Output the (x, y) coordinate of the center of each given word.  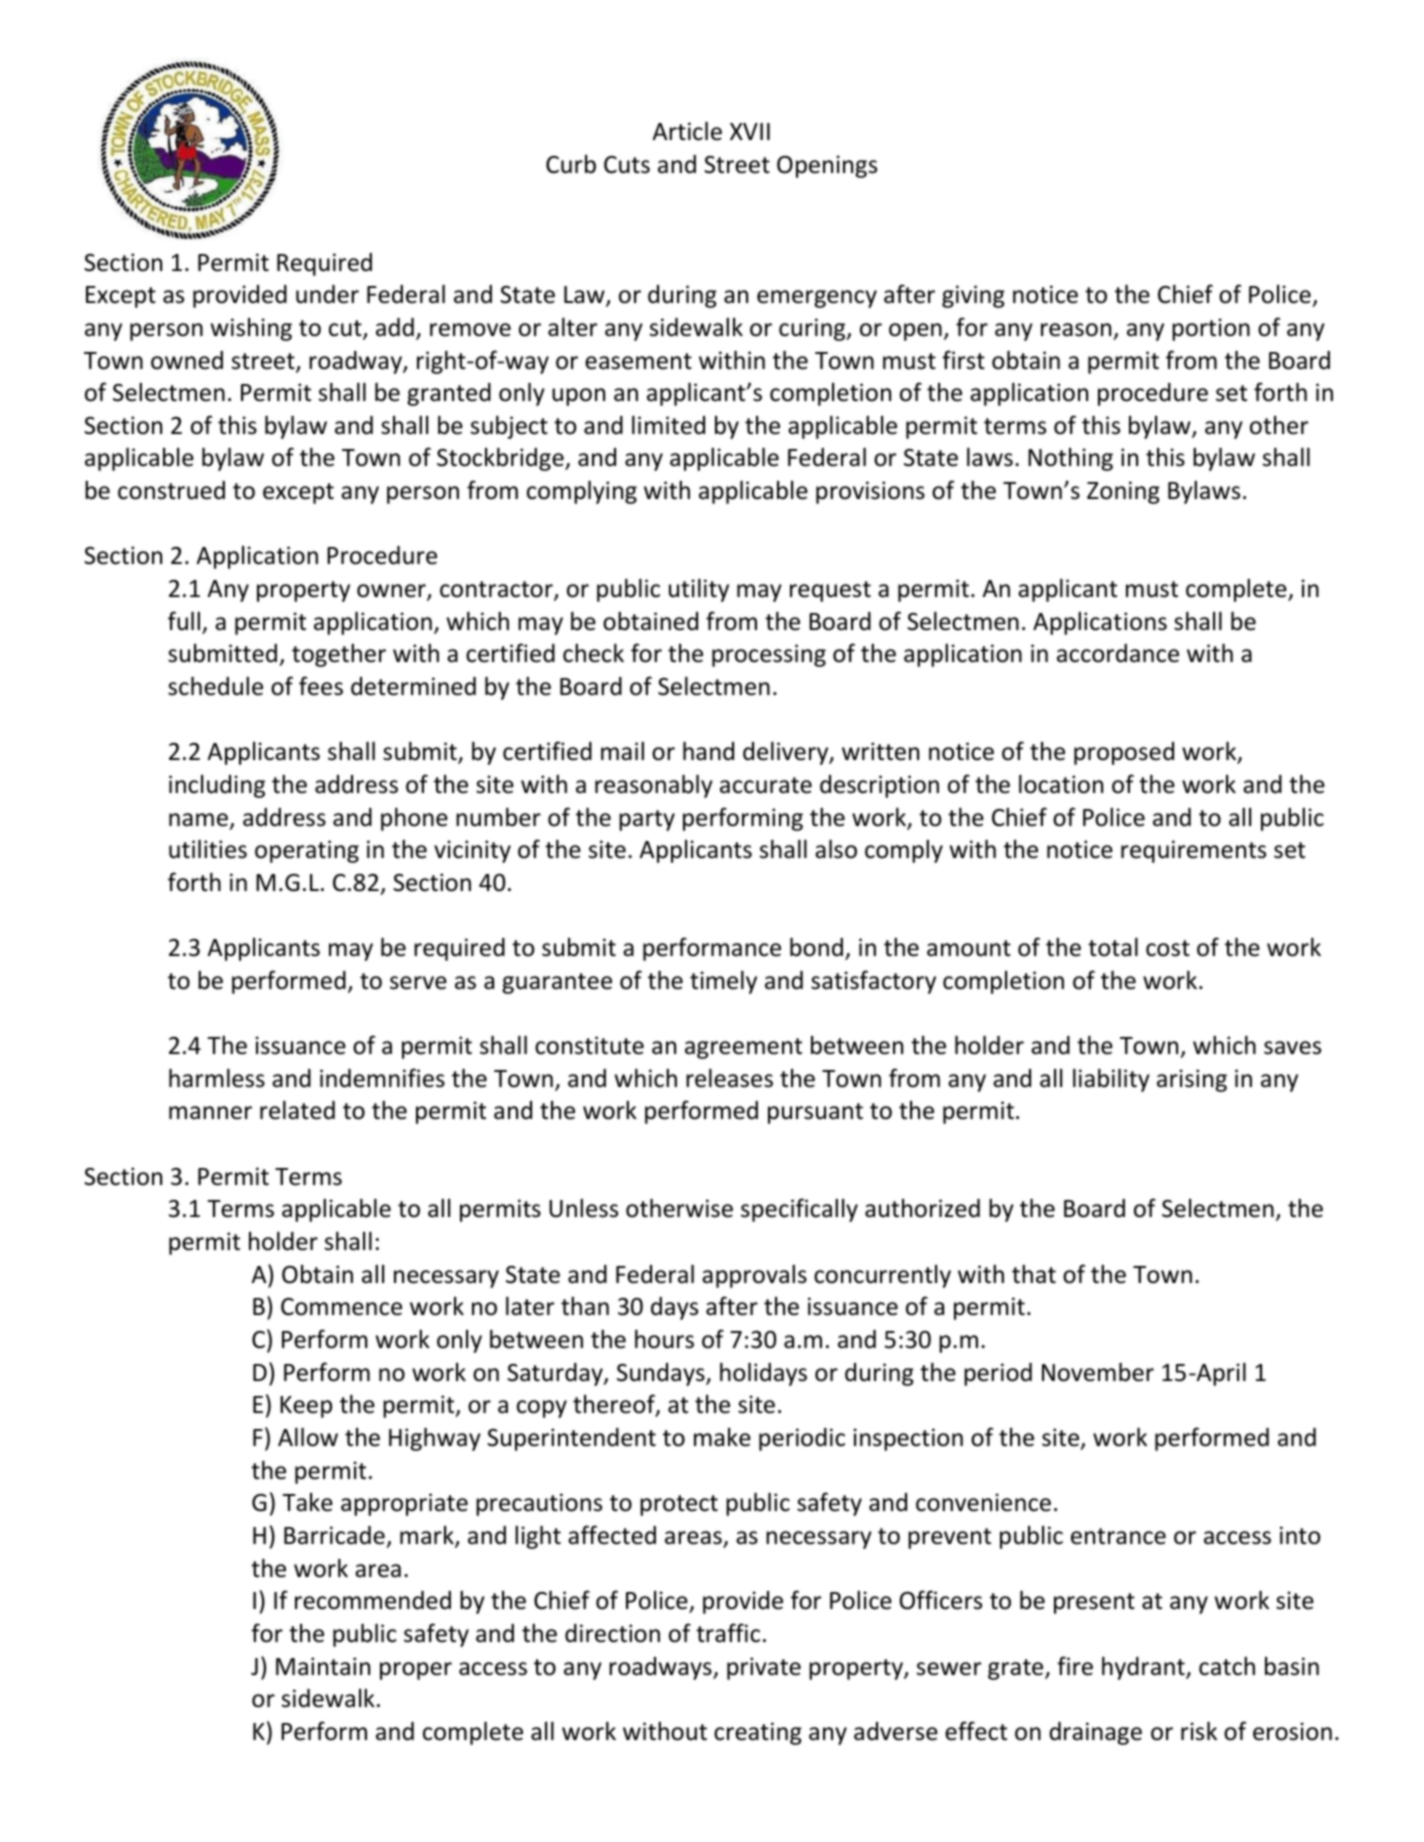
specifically (799, 1210)
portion (1211, 329)
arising (1192, 1080)
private (764, 1668)
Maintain (323, 1666)
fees (321, 686)
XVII (750, 131)
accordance (1118, 653)
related (297, 1110)
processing (769, 655)
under (327, 294)
